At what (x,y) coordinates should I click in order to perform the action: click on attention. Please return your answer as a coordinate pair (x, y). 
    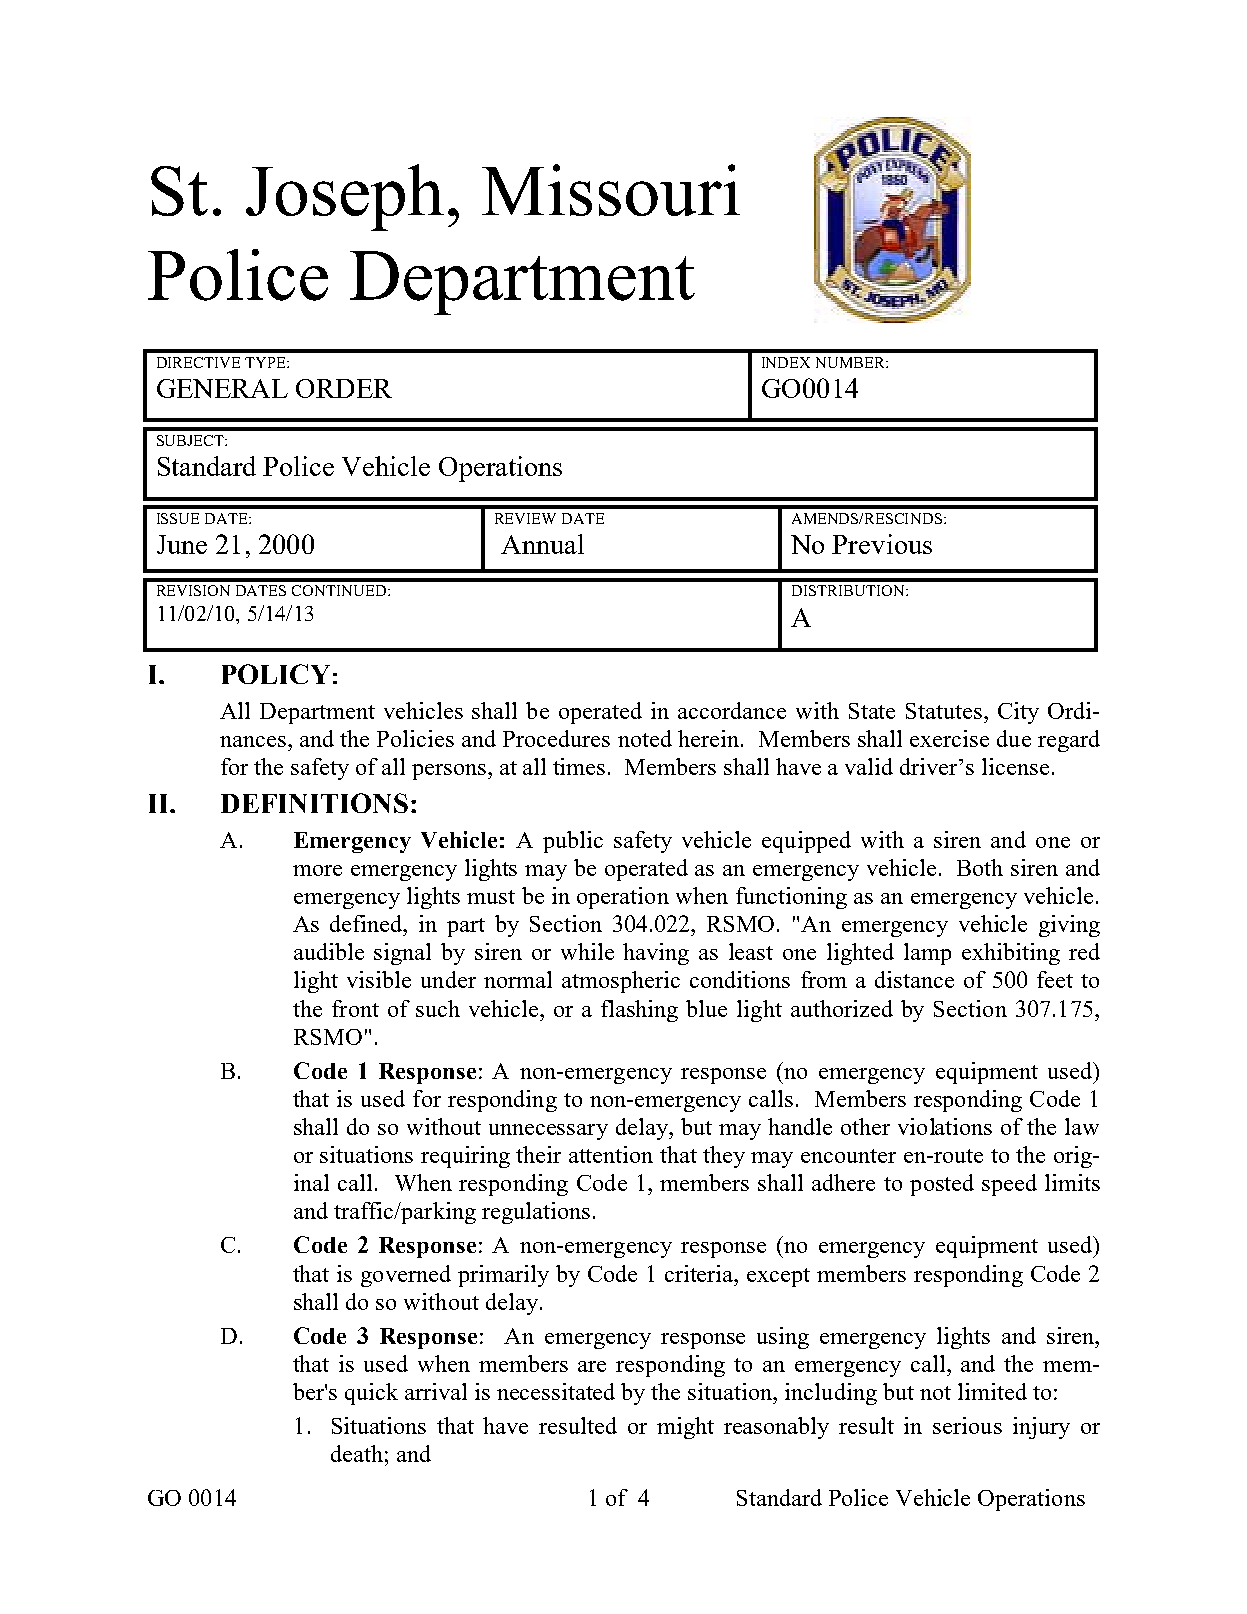
    Looking at the image, I should click on (611, 1154).
